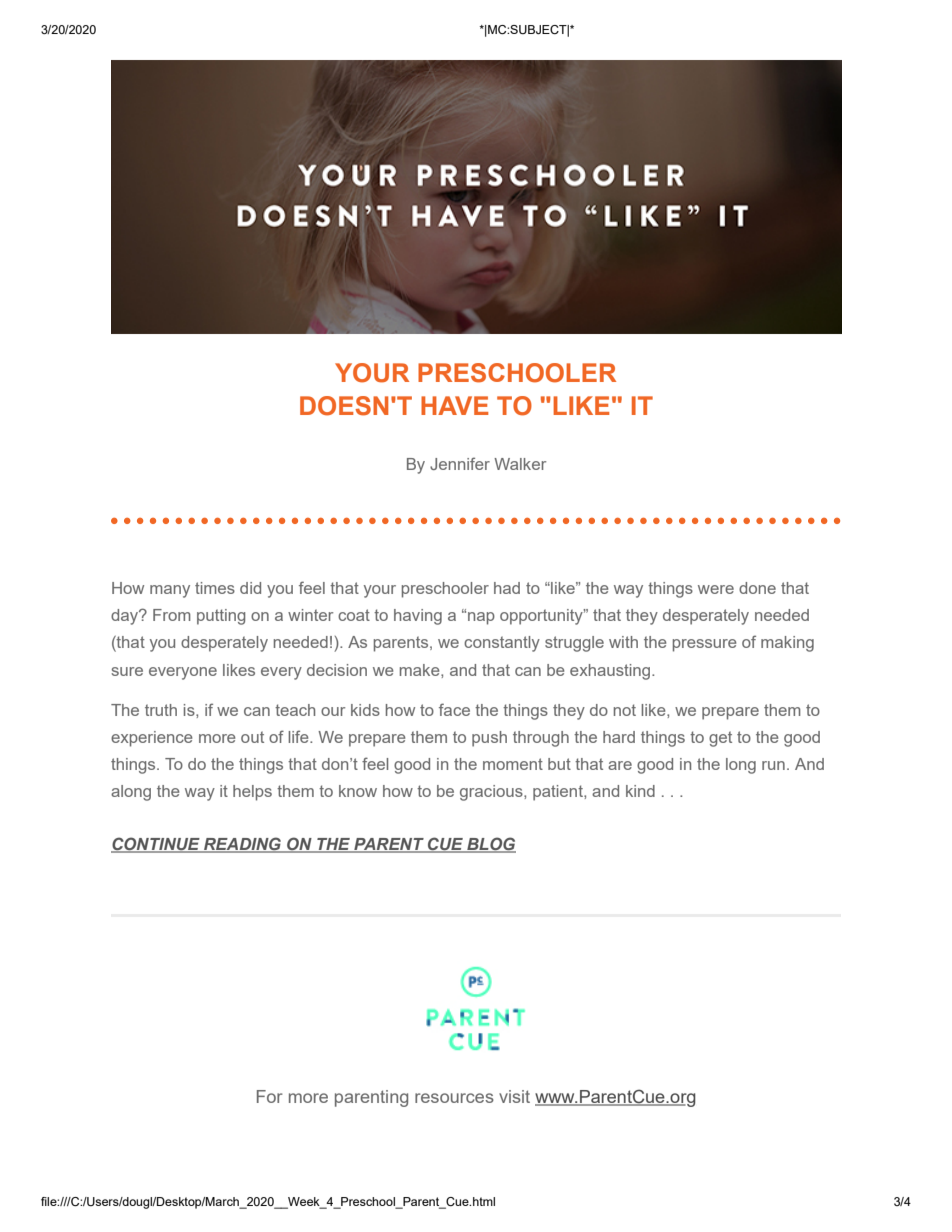  Describe the element at coordinates (520, 464) in the image. I see `Walker` at that location.
